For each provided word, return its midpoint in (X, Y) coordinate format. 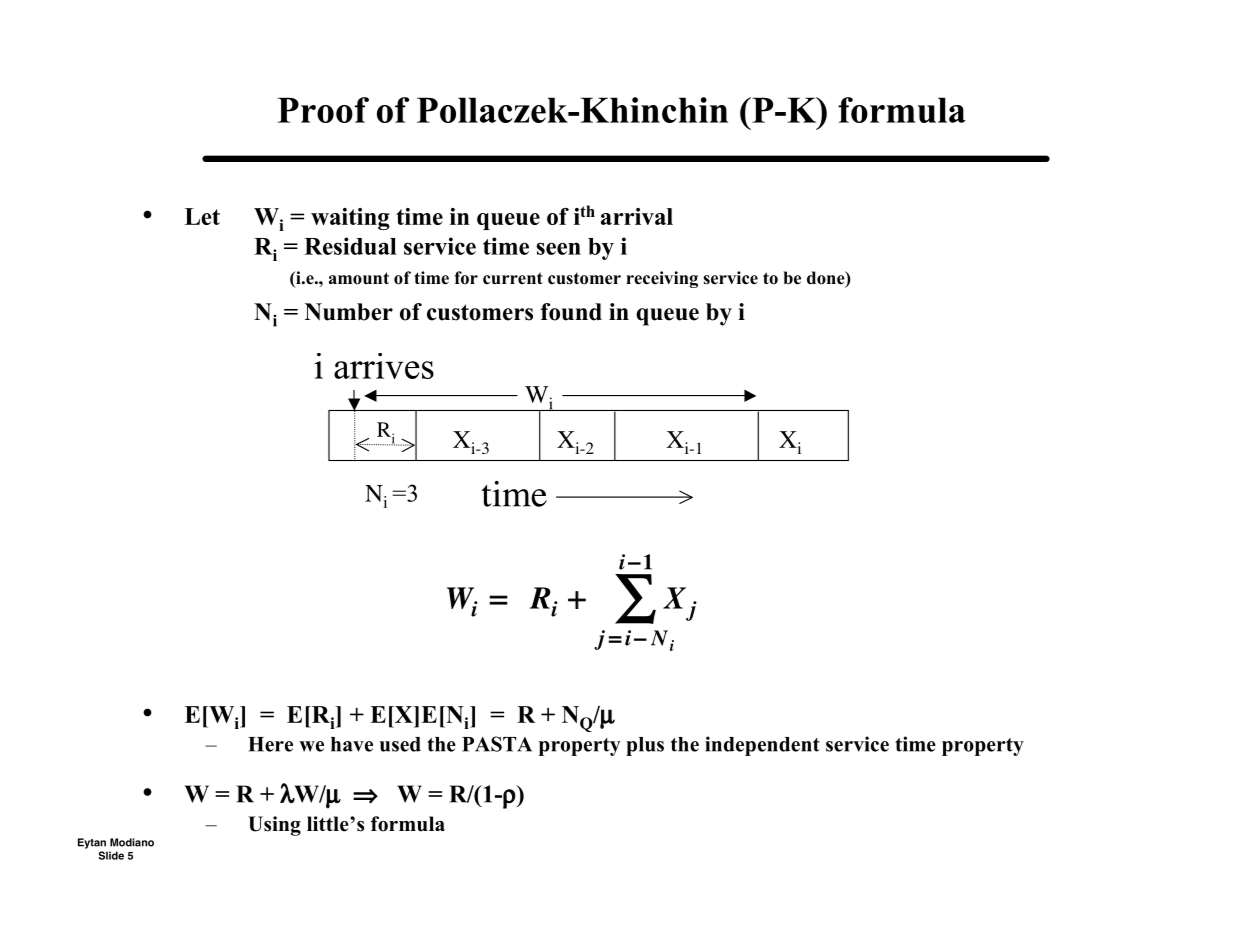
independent (762, 746)
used (400, 744)
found (571, 312)
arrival (637, 216)
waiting (350, 219)
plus (645, 746)
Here (270, 744)
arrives (384, 366)
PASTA (497, 744)
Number (349, 312)
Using (274, 826)
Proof (323, 110)
